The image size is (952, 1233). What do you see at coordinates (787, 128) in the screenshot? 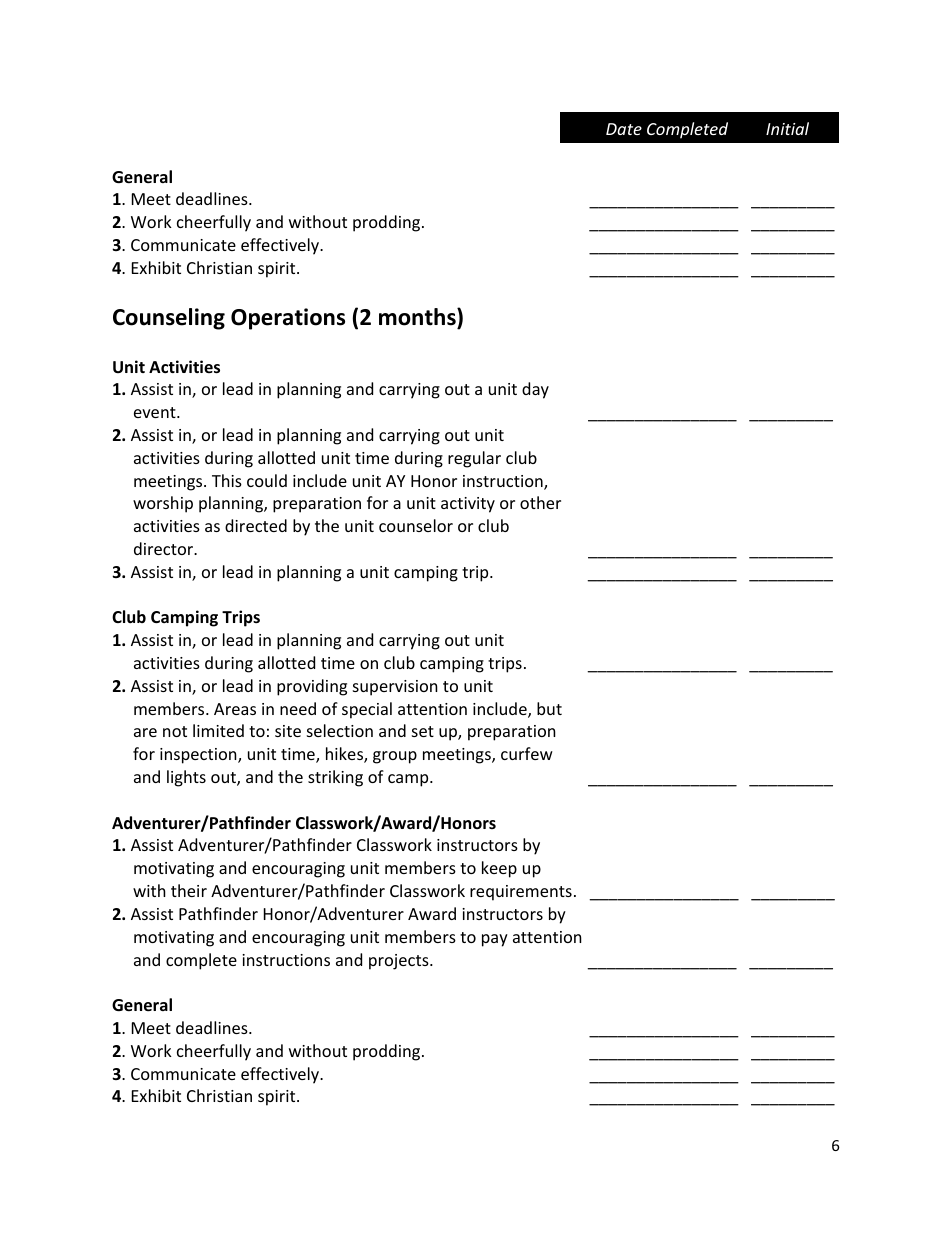
I see `Initial` at bounding box center [787, 128].
